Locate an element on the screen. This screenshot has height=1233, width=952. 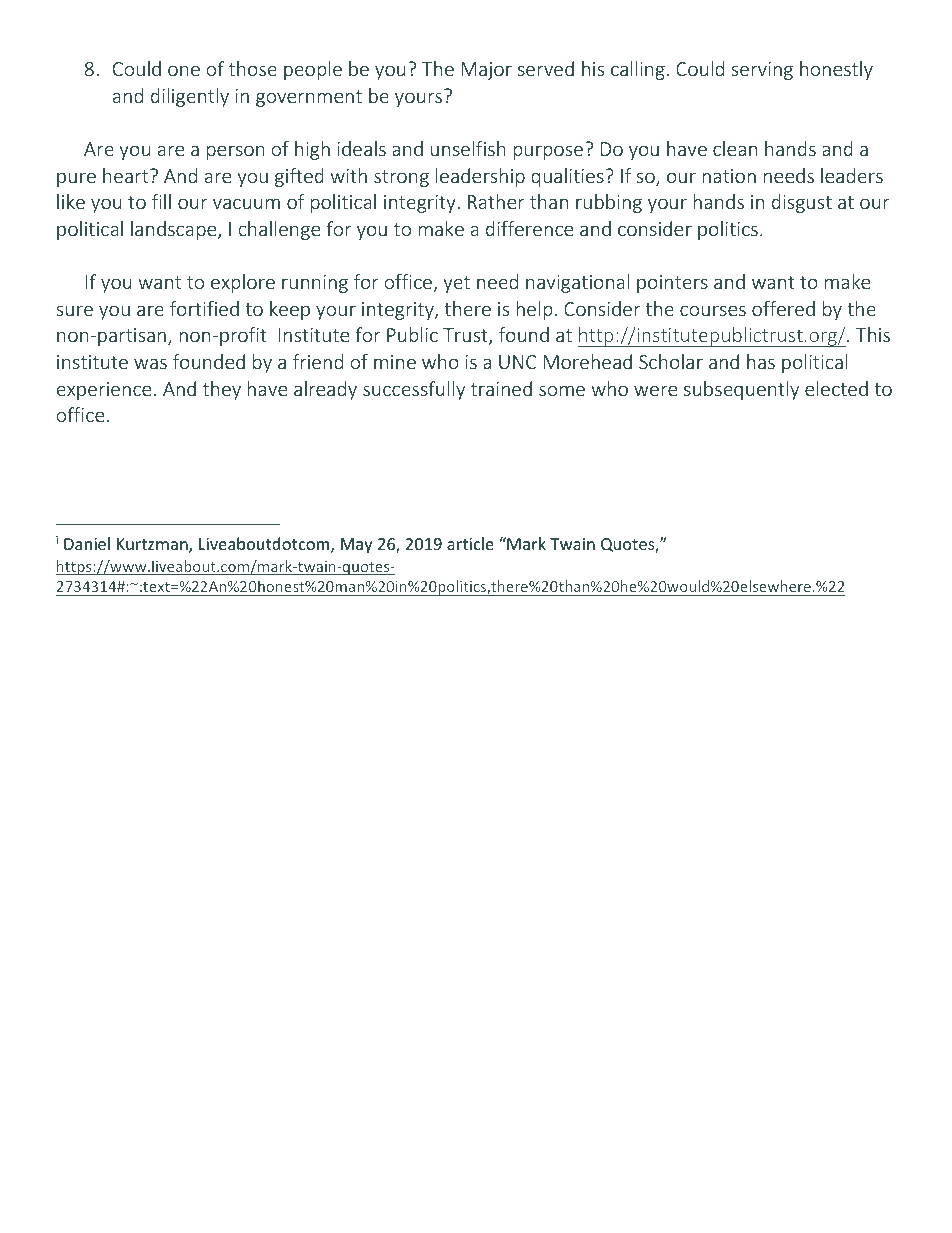
landscape is located at coordinates (175, 230).
